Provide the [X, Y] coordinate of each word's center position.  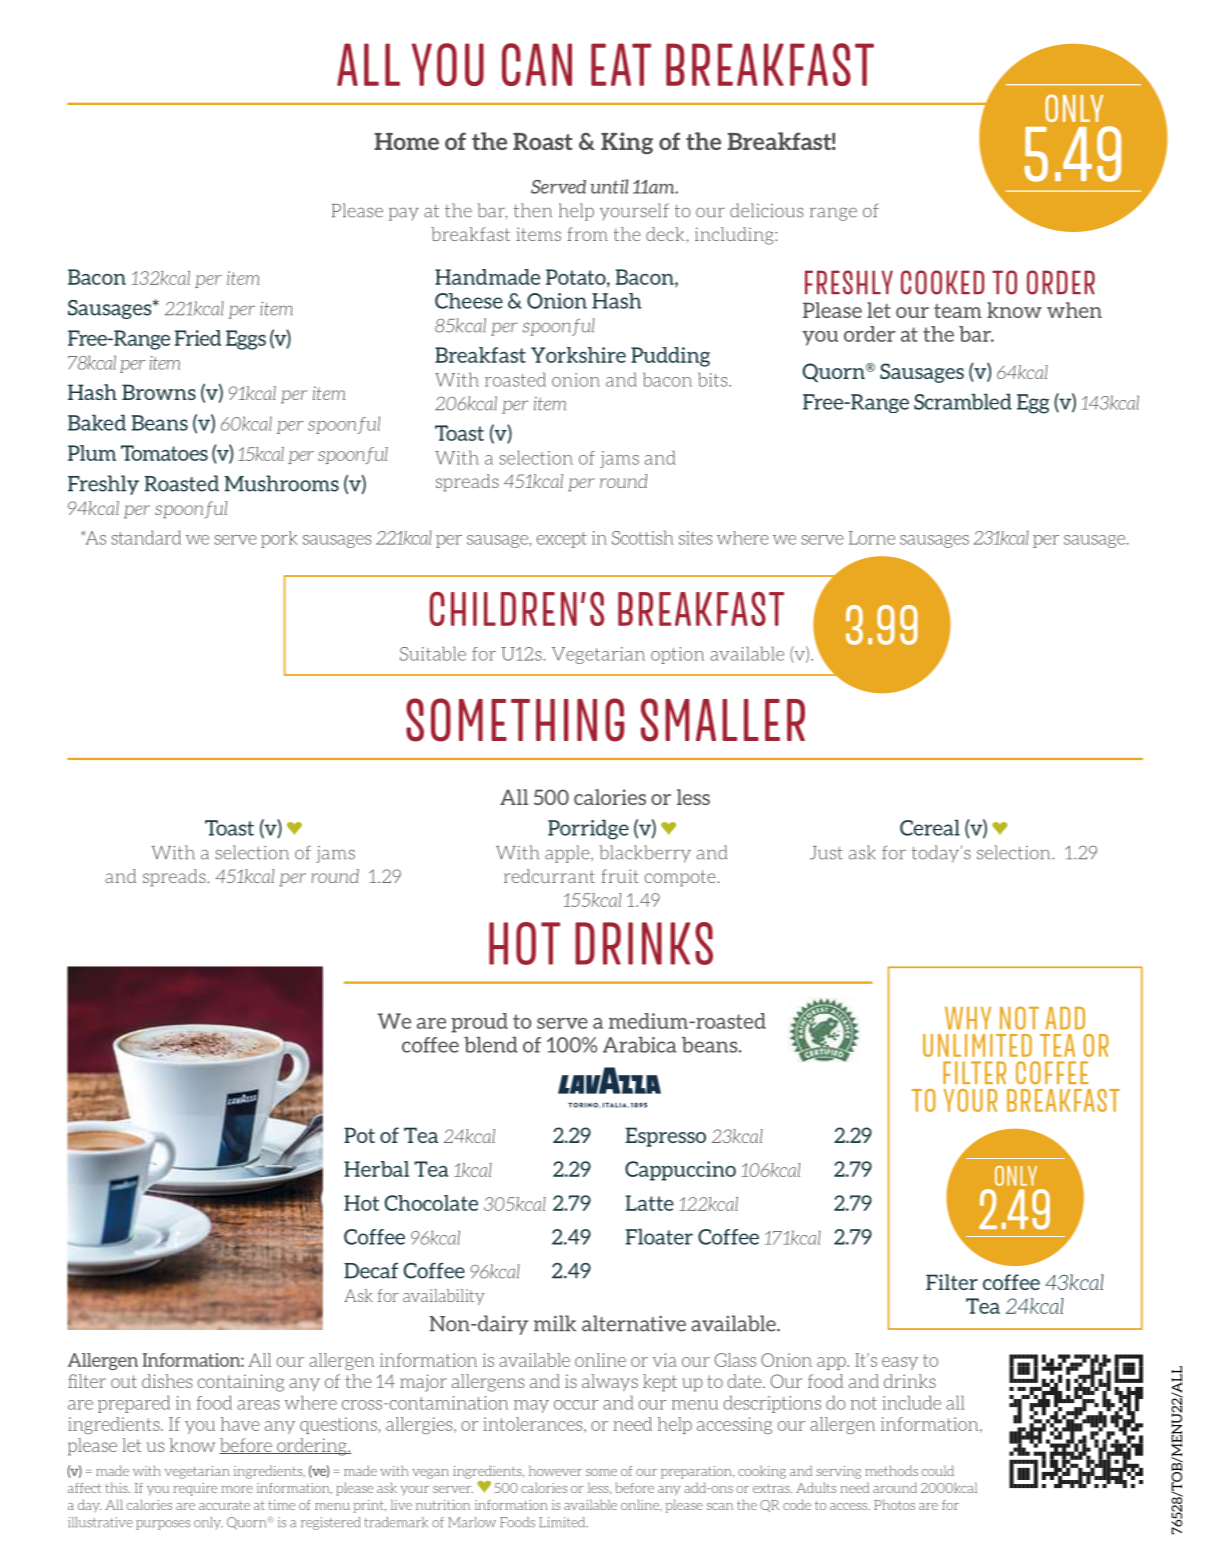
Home [406, 141]
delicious [767, 210]
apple [568, 854]
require [195, 1489]
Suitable [433, 653]
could [938, 1470]
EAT [621, 64]
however [555, 1470]
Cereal [930, 828]
